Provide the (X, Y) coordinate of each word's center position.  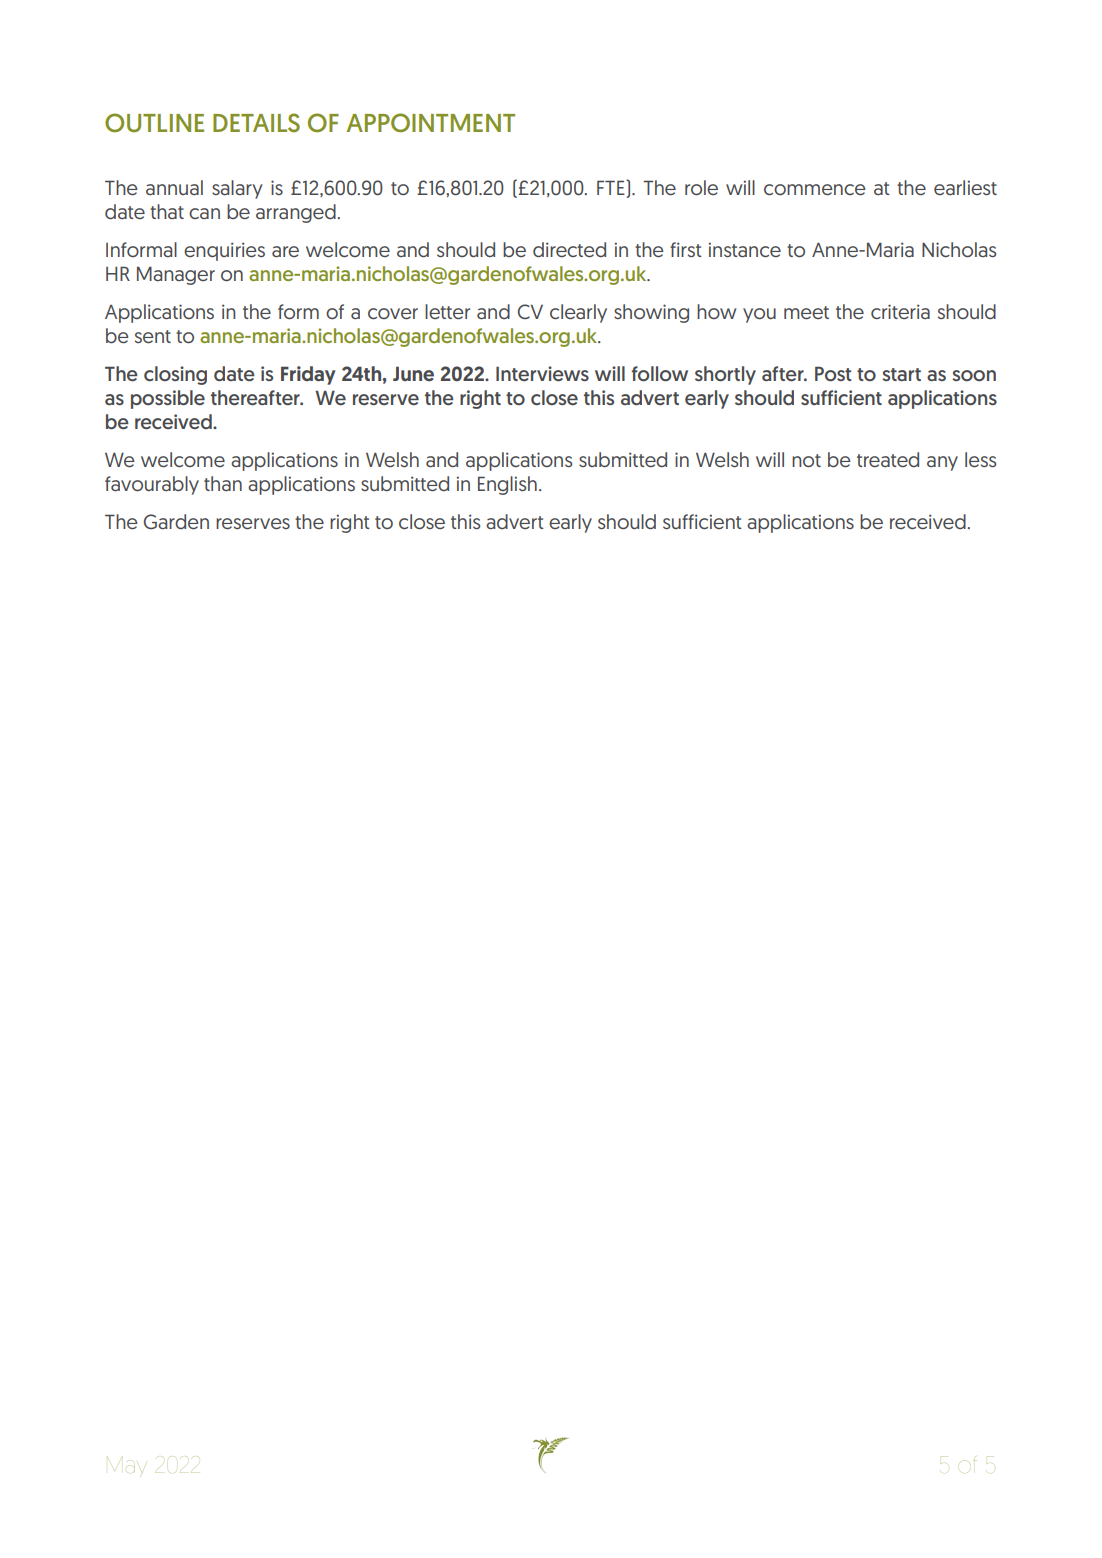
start (901, 374)
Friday (308, 375)
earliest (965, 187)
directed (569, 250)
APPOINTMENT (430, 123)
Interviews (542, 374)
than (223, 483)
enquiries (224, 251)
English (507, 485)
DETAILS (256, 122)
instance (745, 249)
